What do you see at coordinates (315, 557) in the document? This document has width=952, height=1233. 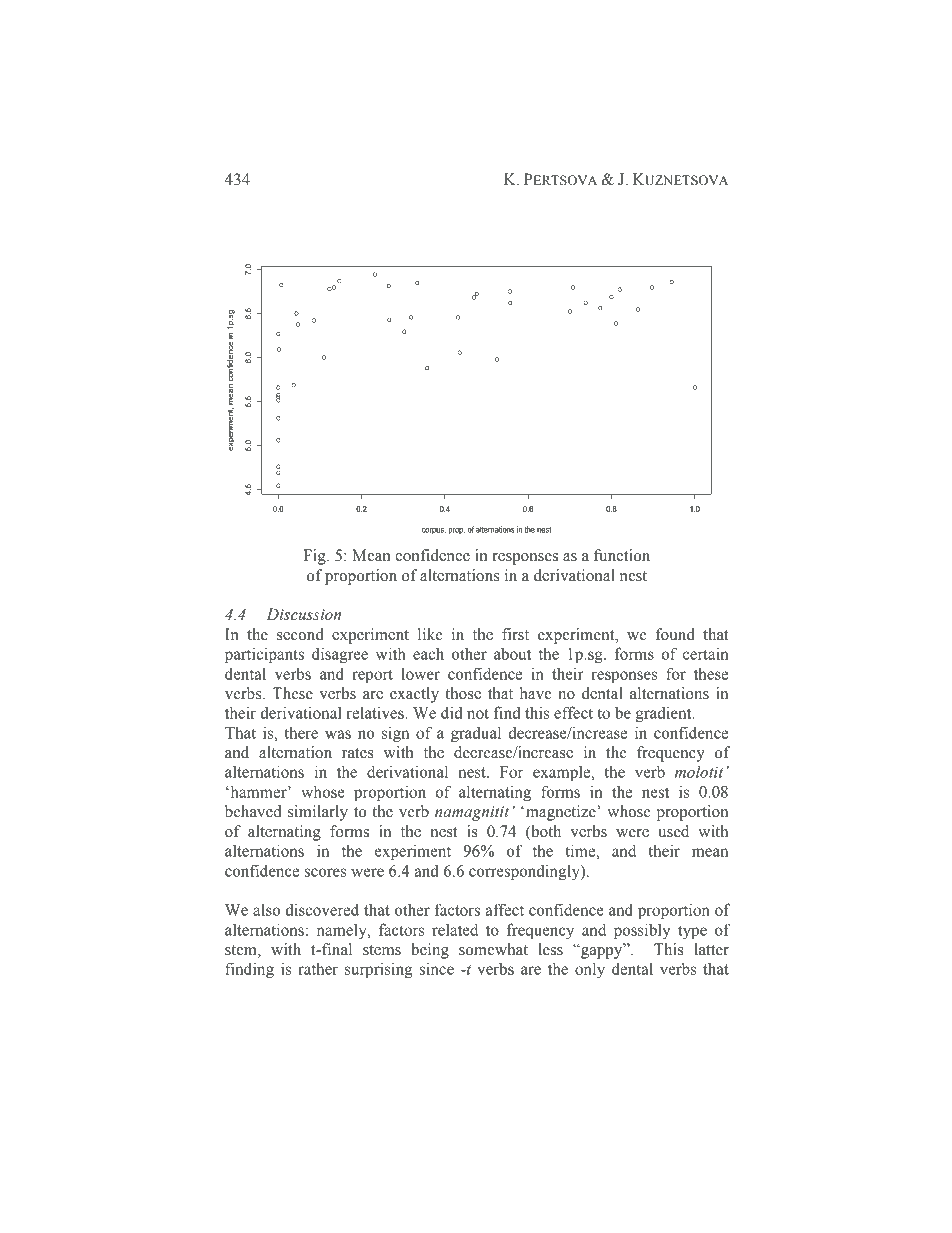 I see `Fig` at bounding box center [315, 557].
